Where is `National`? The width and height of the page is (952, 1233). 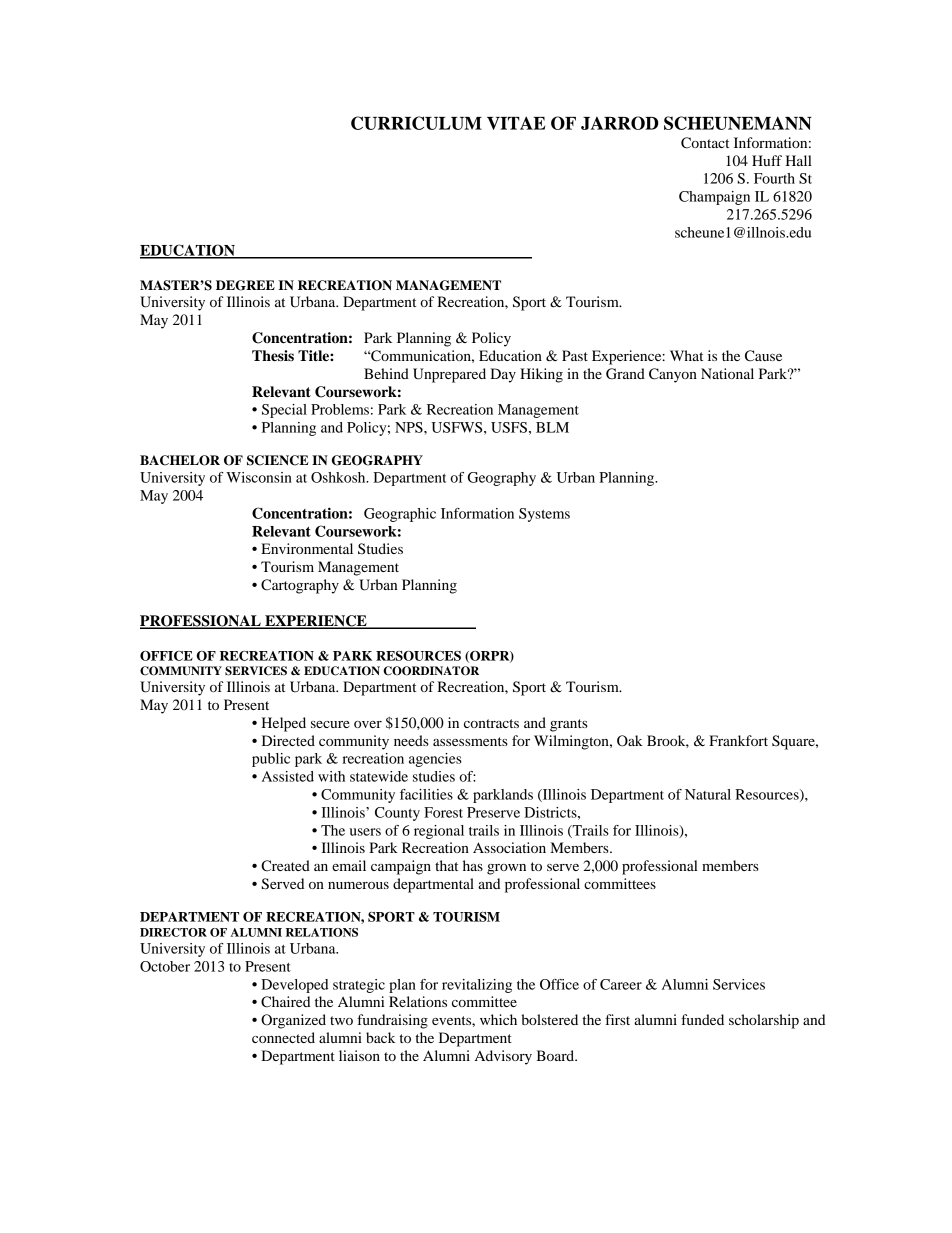
National is located at coordinates (727, 373).
